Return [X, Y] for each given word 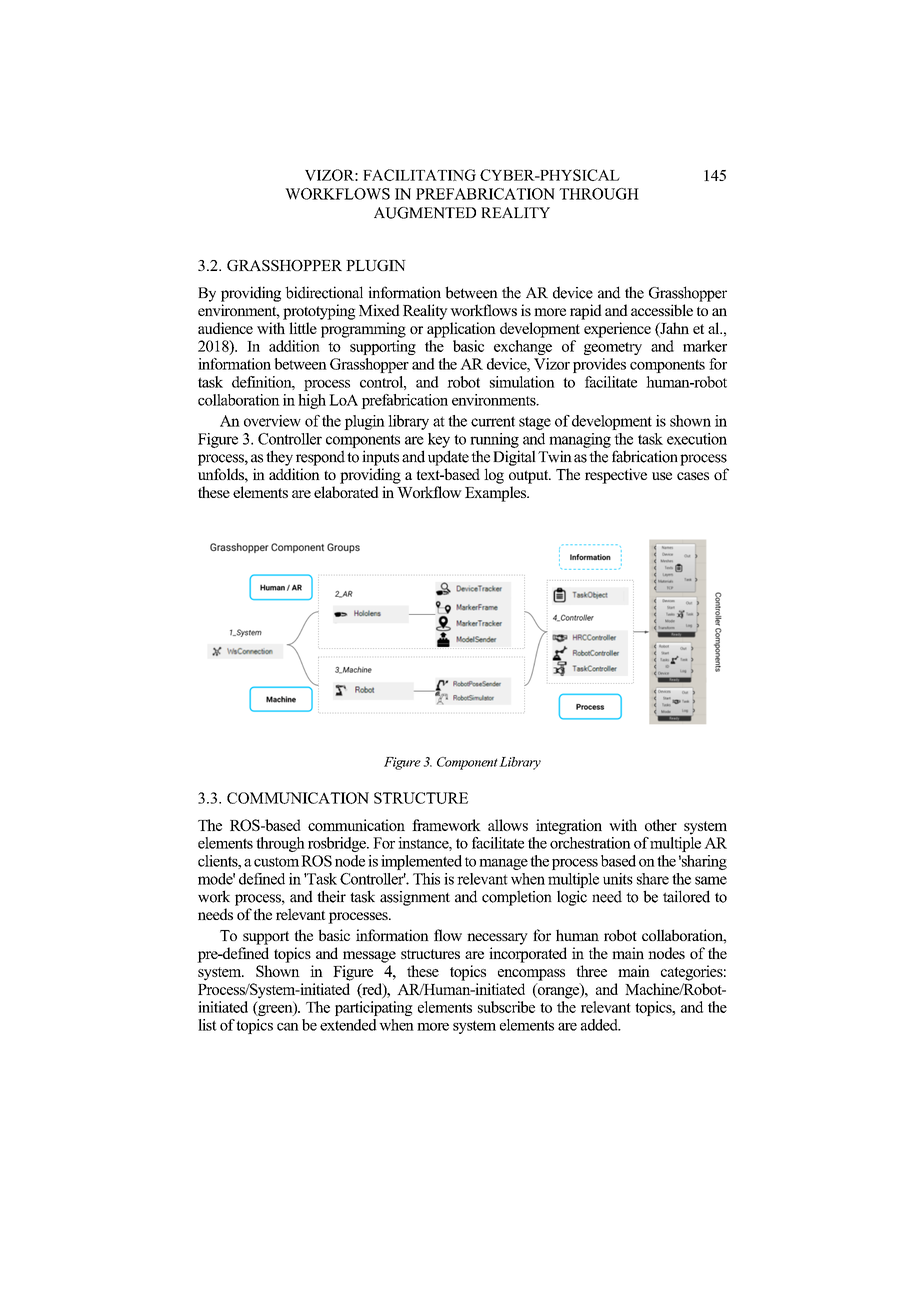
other [661, 825]
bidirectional [324, 292]
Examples [497, 494]
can [288, 1027]
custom [276, 862]
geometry [613, 348]
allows [508, 825]
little [303, 328]
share [653, 879]
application [461, 330]
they [279, 458]
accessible [662, 310]
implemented [421, 862]
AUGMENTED [425, 213]
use [662, 476]
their [331, 896]
